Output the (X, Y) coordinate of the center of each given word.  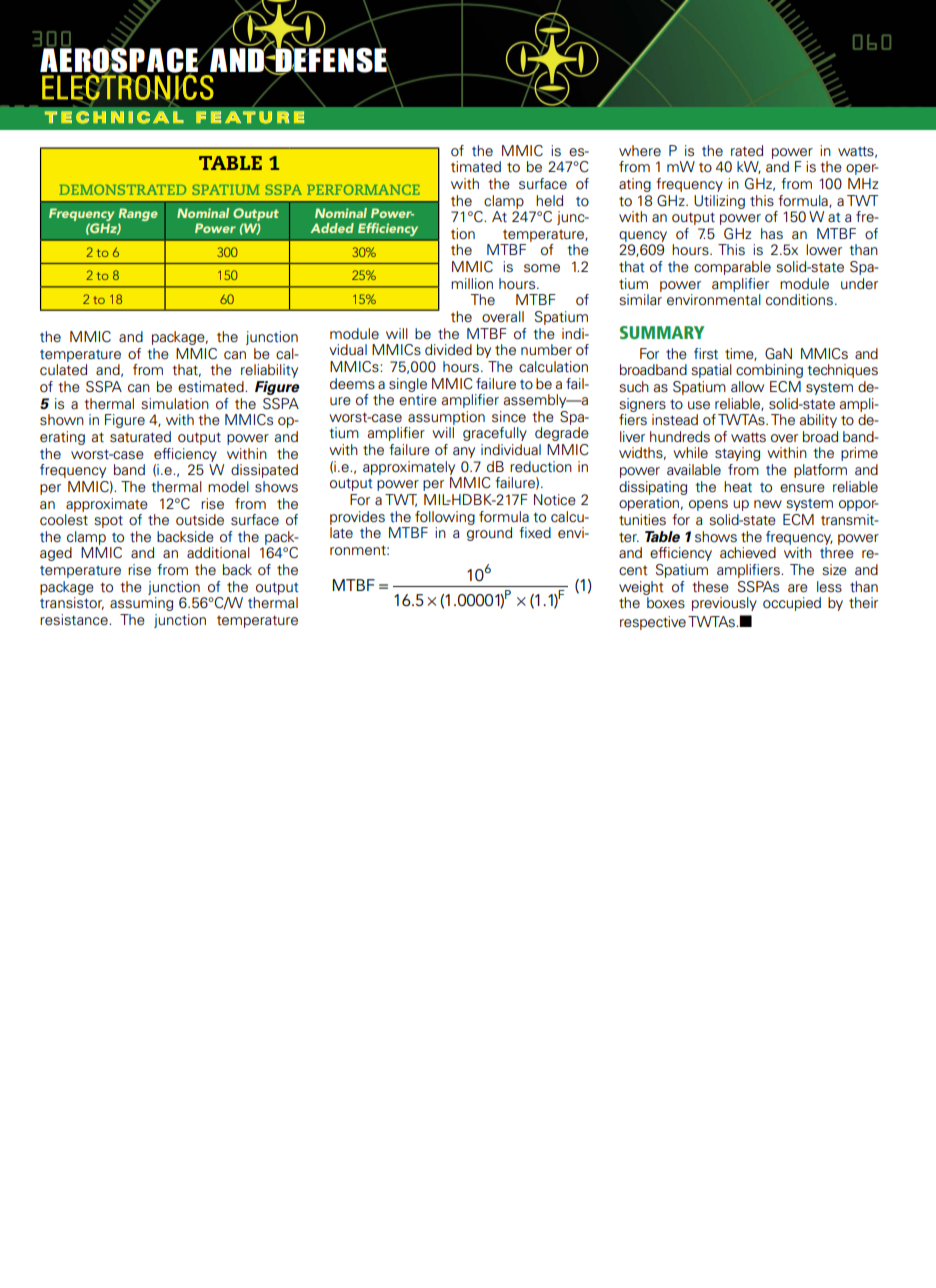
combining (769, 371)
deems (352, 384)
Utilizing (719, 202)
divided (448, 350)
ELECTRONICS (128, 87)
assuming (141, 604)
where (640, 151)
